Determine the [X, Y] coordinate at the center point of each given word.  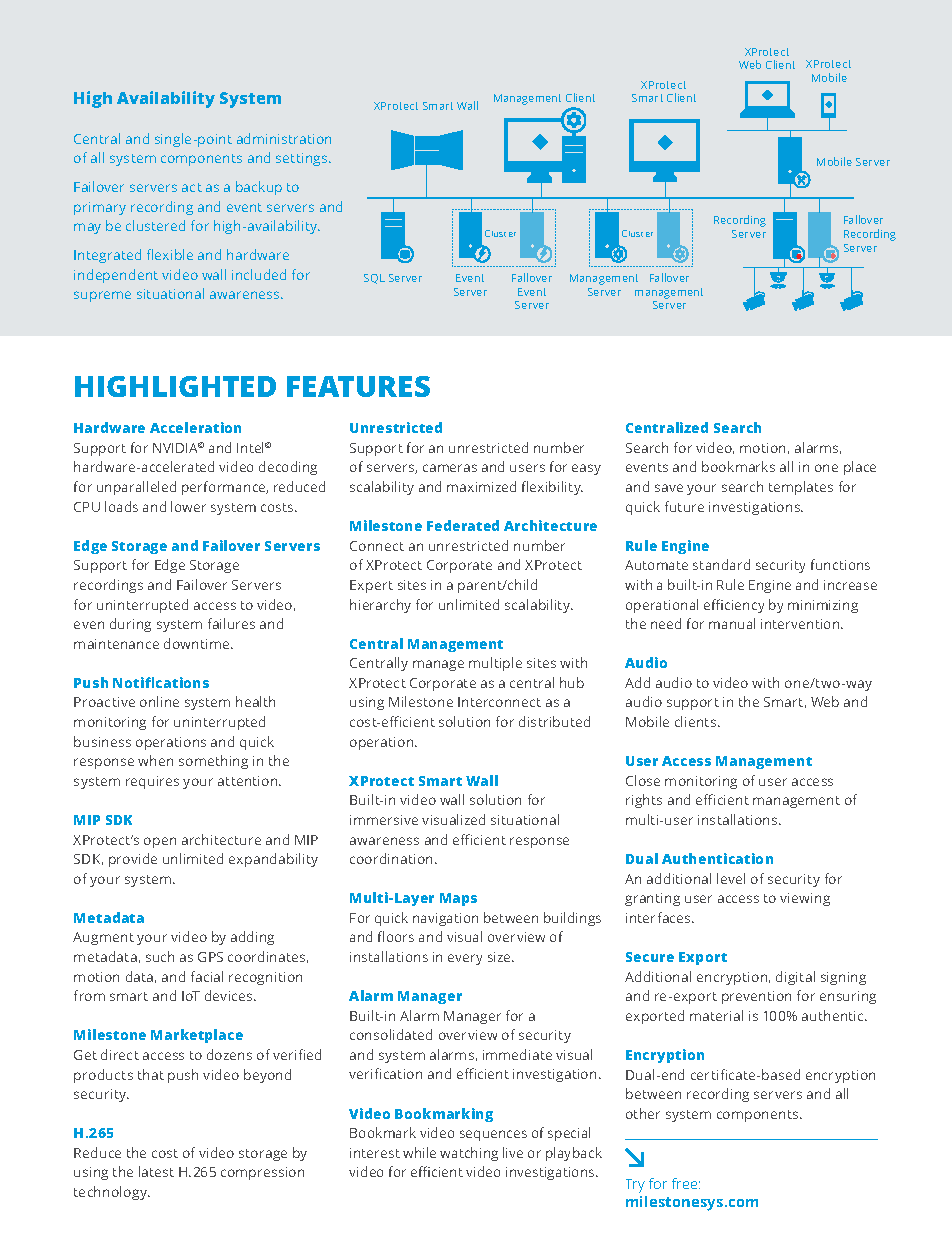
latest [156, 1171]
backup [259, 188]
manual [732, 623]
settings [303, 159]
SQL [374, 279]
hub [572, 682]
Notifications [161, 682]
